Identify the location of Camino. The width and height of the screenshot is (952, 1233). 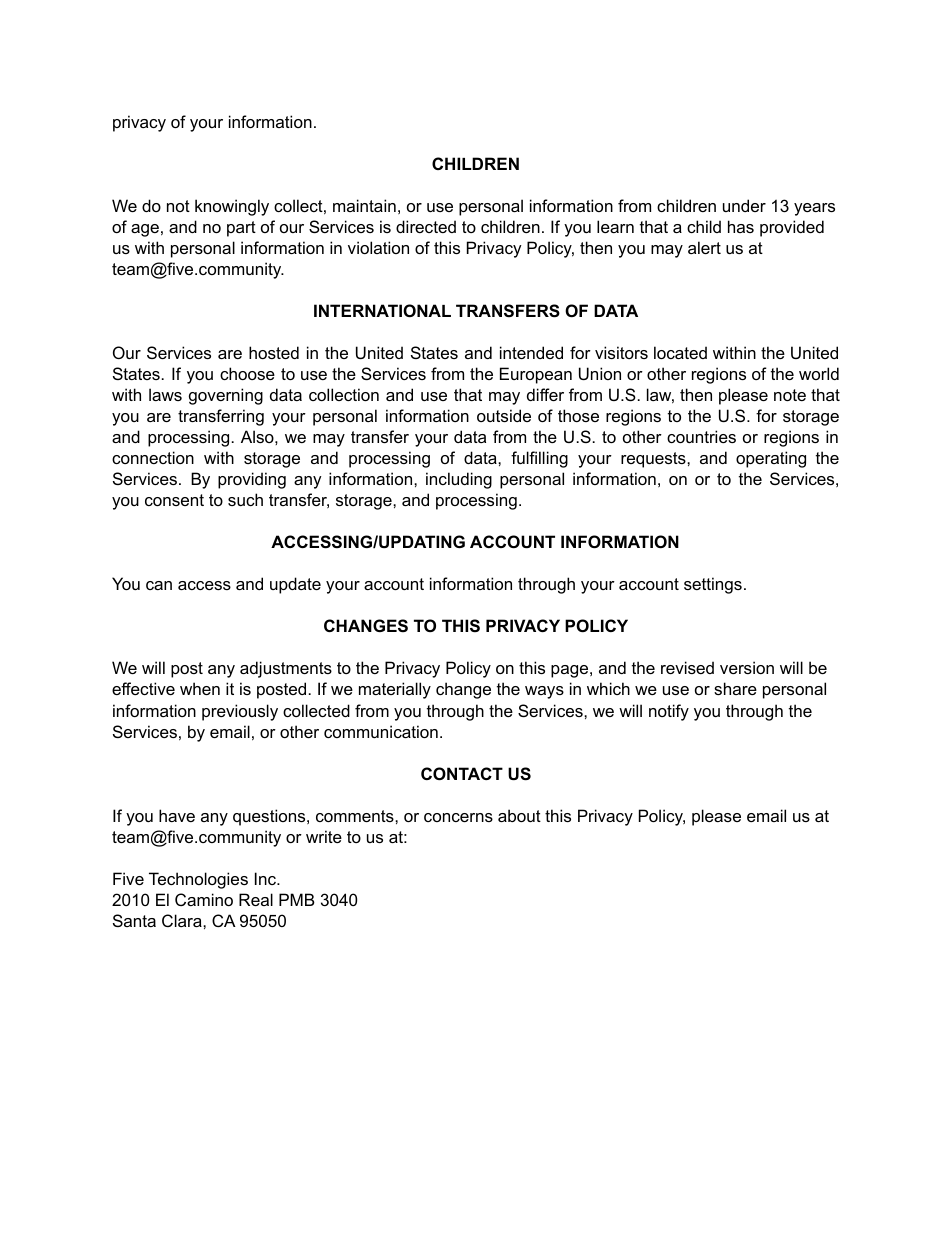
(204, 899).
